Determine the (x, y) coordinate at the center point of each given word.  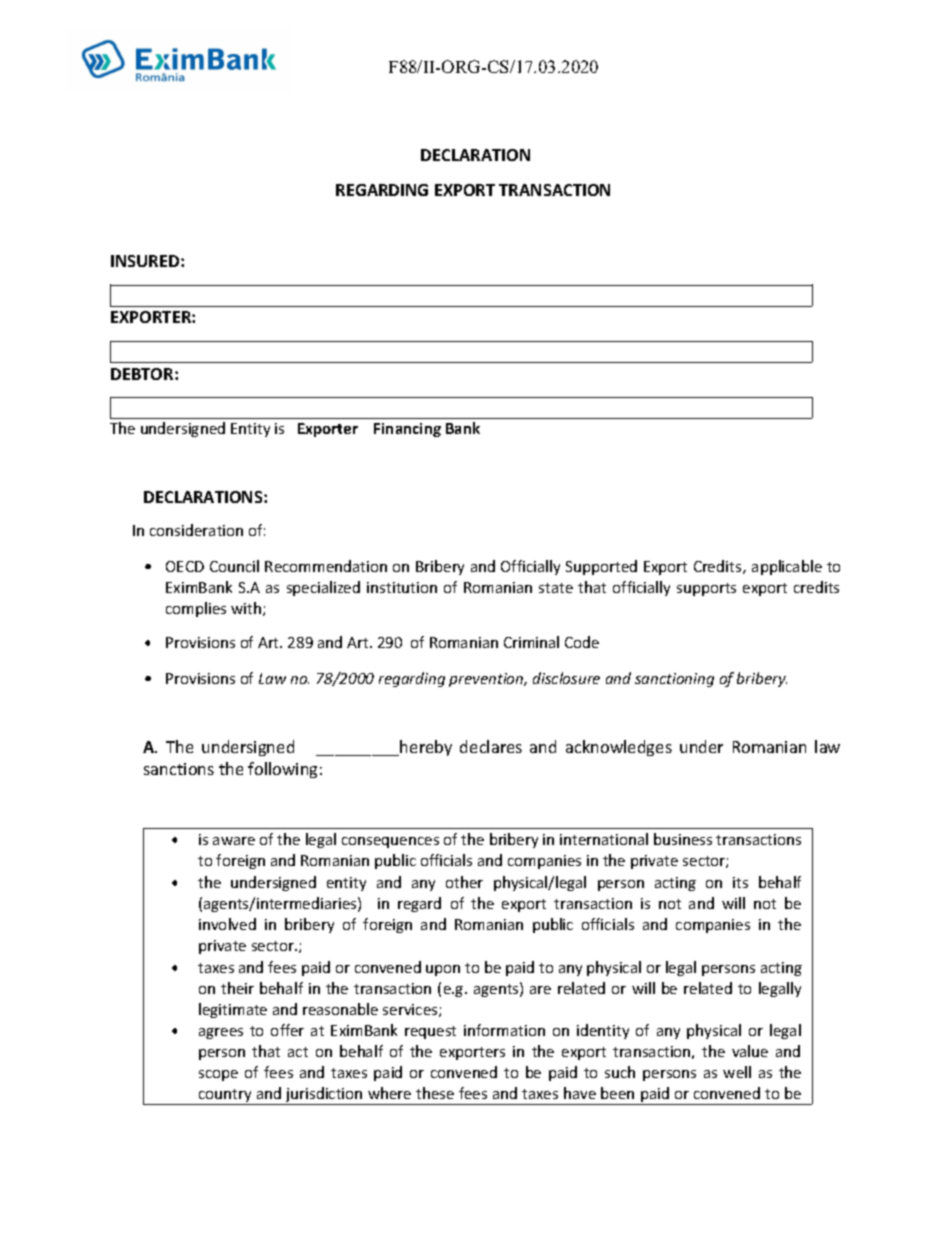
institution (402, 587)
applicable (787, 567)
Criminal (531, 642)
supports (706, 589)
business (683, 839)
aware (234, 841)
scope (218, 1075)
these (435, 1093)
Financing (407, 430)
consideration (196, 530)
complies (196, 609)
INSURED (146, 261)
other (464, 882)
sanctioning (674, 680)
